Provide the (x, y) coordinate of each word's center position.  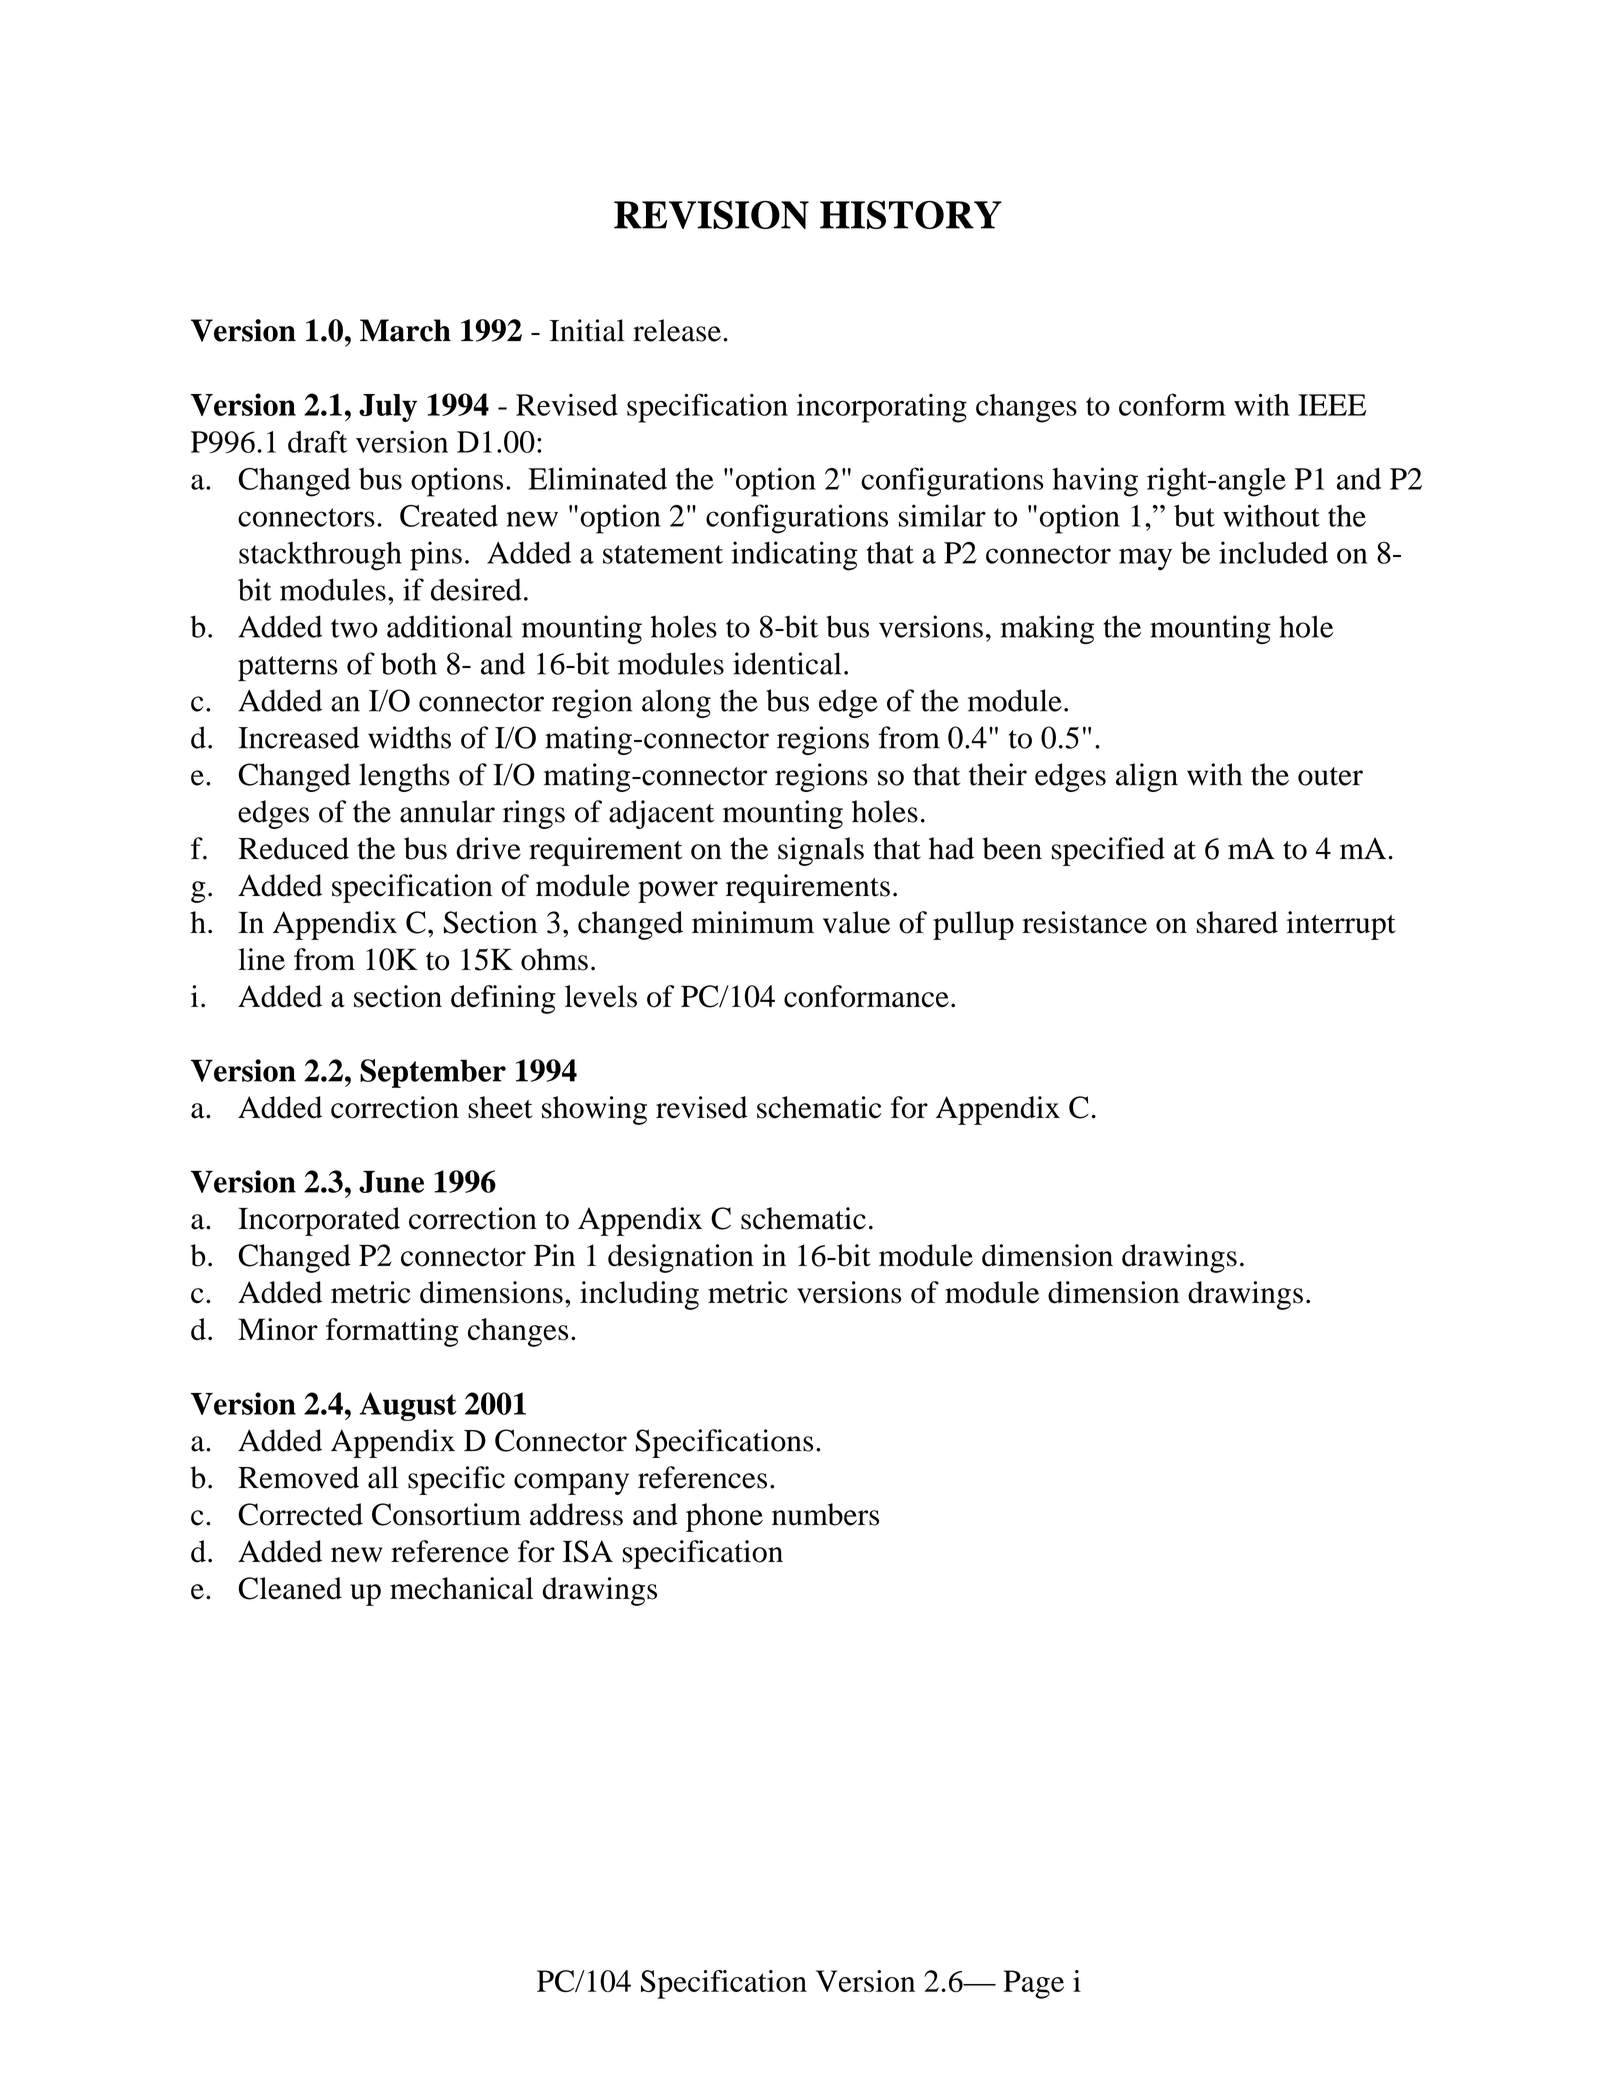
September (433, 1073)
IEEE (1332, 405)
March (405, 330)
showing (594, 1110)
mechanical (461, 1588)
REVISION (711, 214)
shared (1237, 922)
